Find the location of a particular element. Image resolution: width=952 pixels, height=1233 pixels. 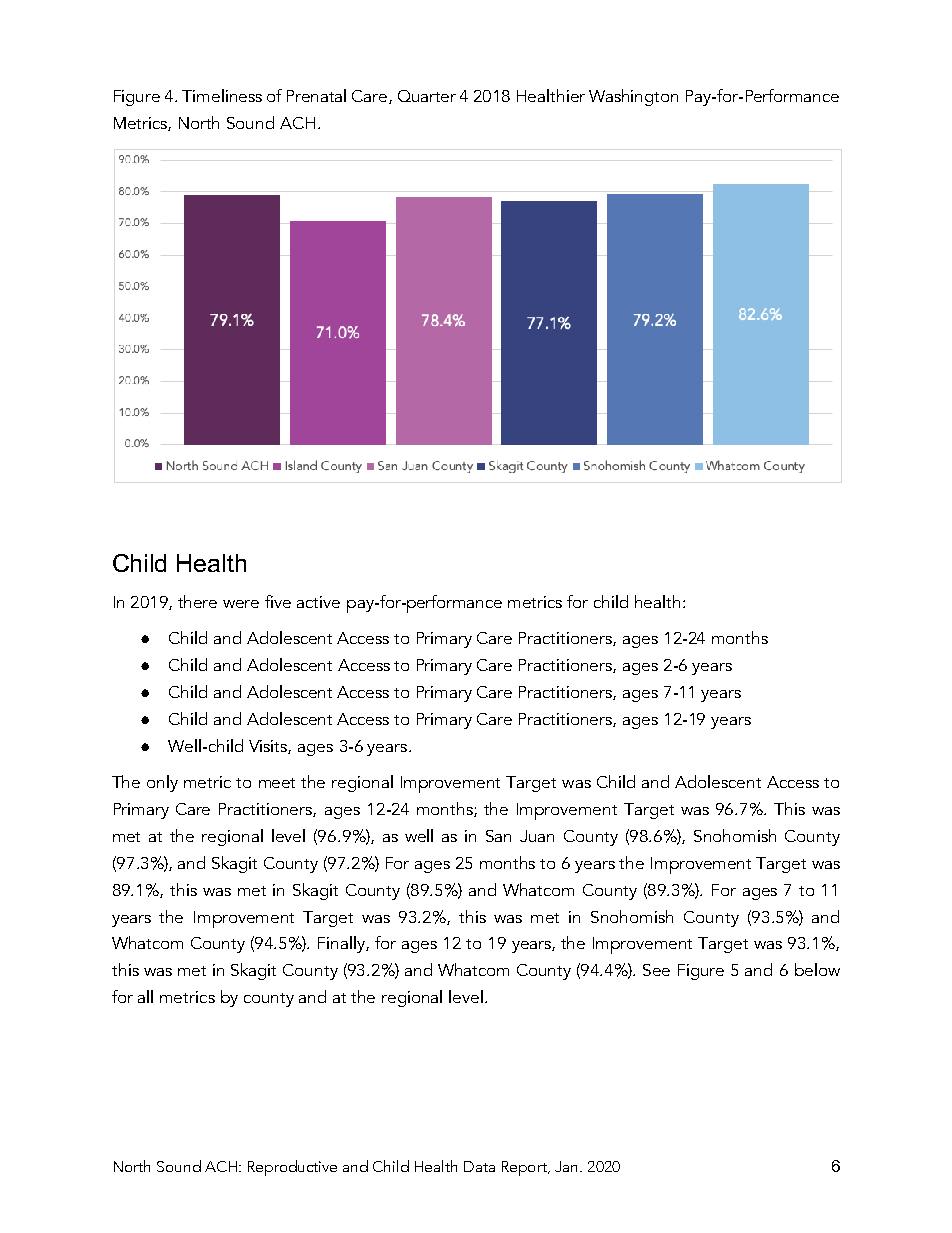

Washington is located at coordinates (633, 97).
